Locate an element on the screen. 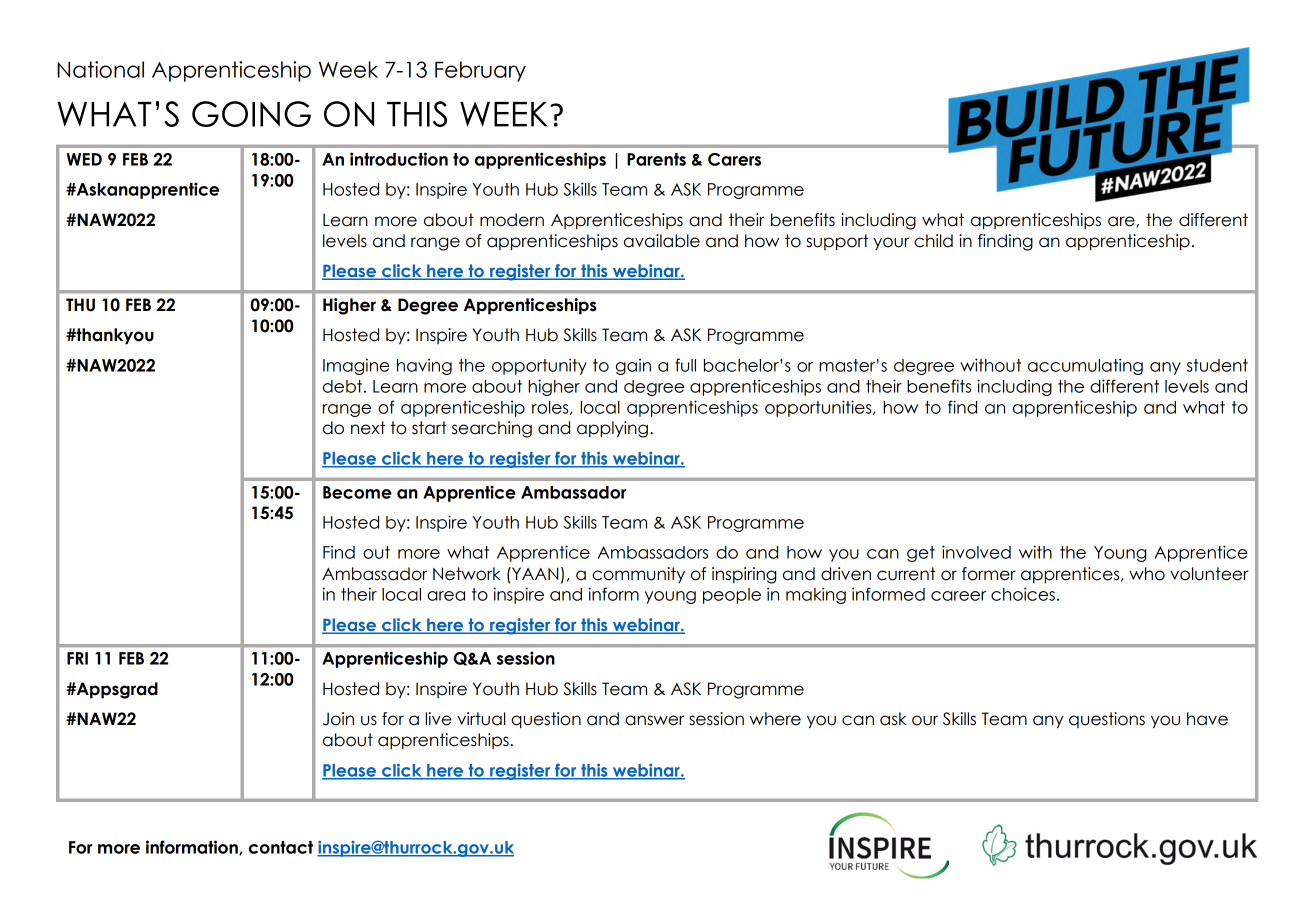 The width and height of the screenshot is (1307, 924). contact is located at coordinates (281, 847).
